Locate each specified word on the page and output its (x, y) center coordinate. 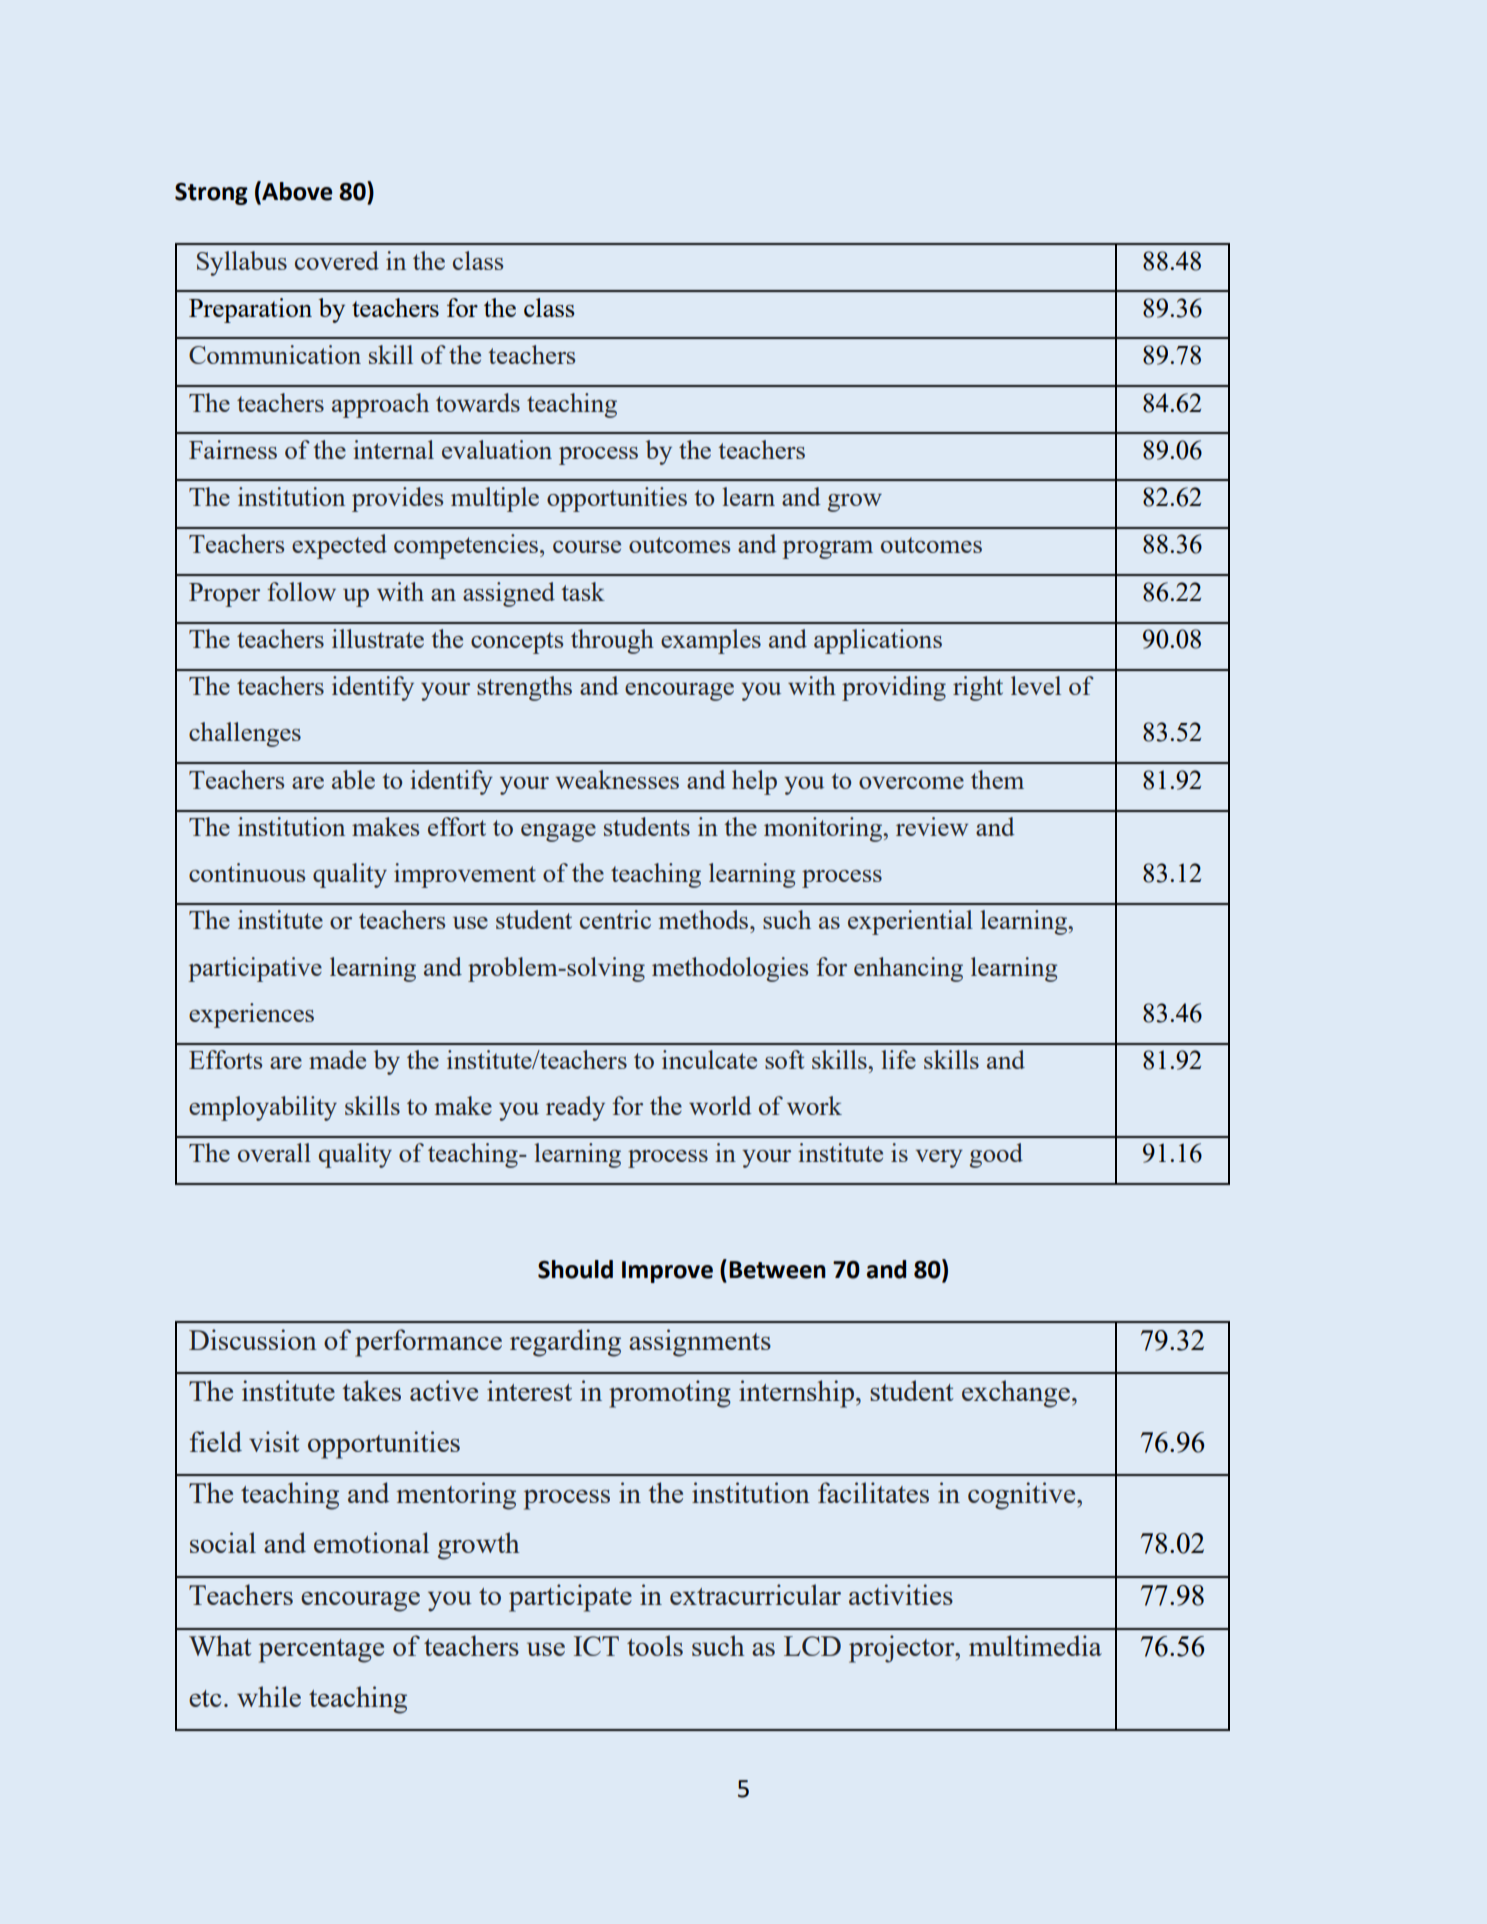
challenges (245, 734)
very (939, 1159)
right (978, 688)
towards (478, 402)
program (827, 550)
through (612, 641)
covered (337, 260)
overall (274, 1152)
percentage (321, 1651)
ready (575, 1108)
